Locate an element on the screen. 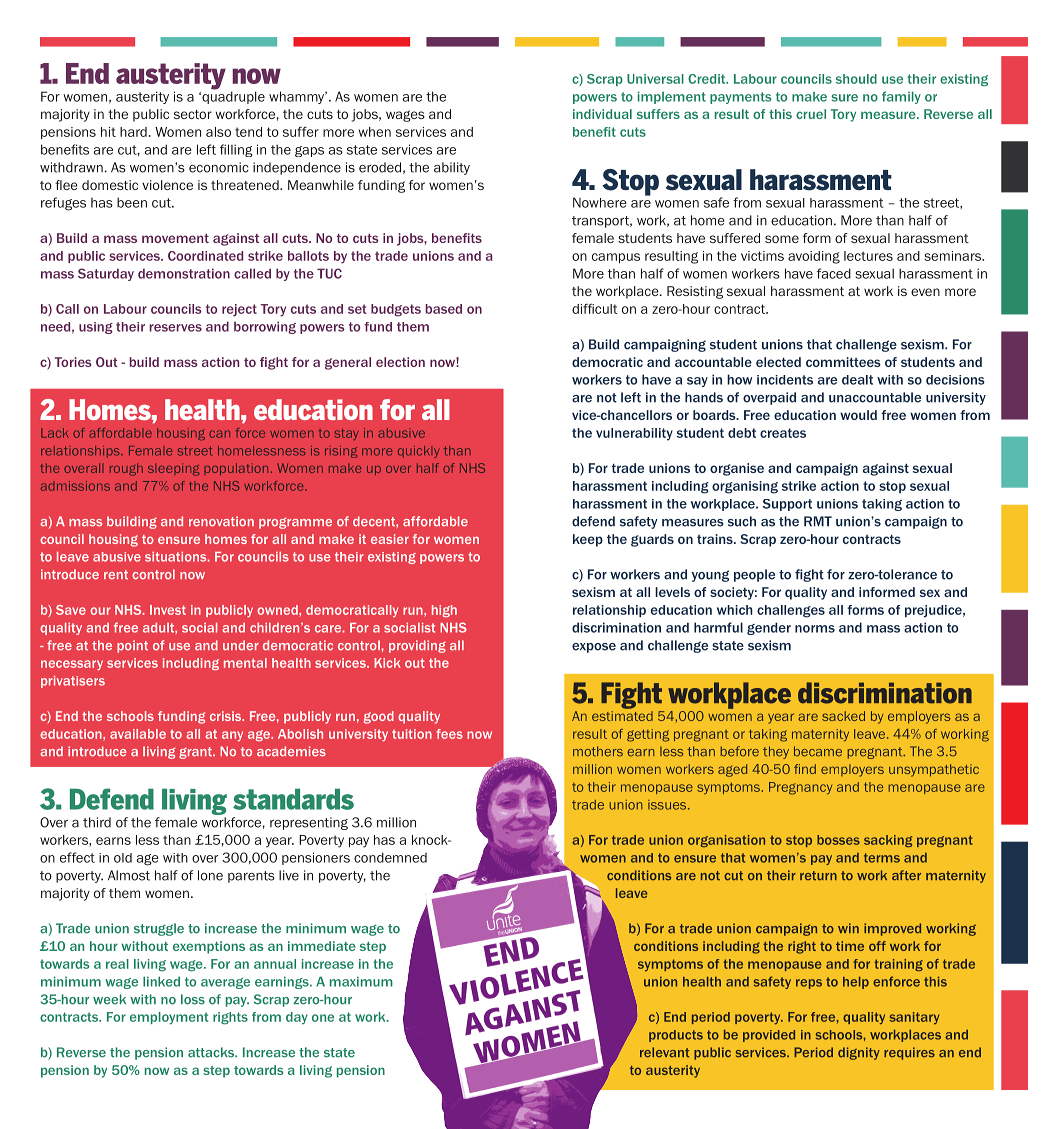  committees is located at coordinates (843, 362).
